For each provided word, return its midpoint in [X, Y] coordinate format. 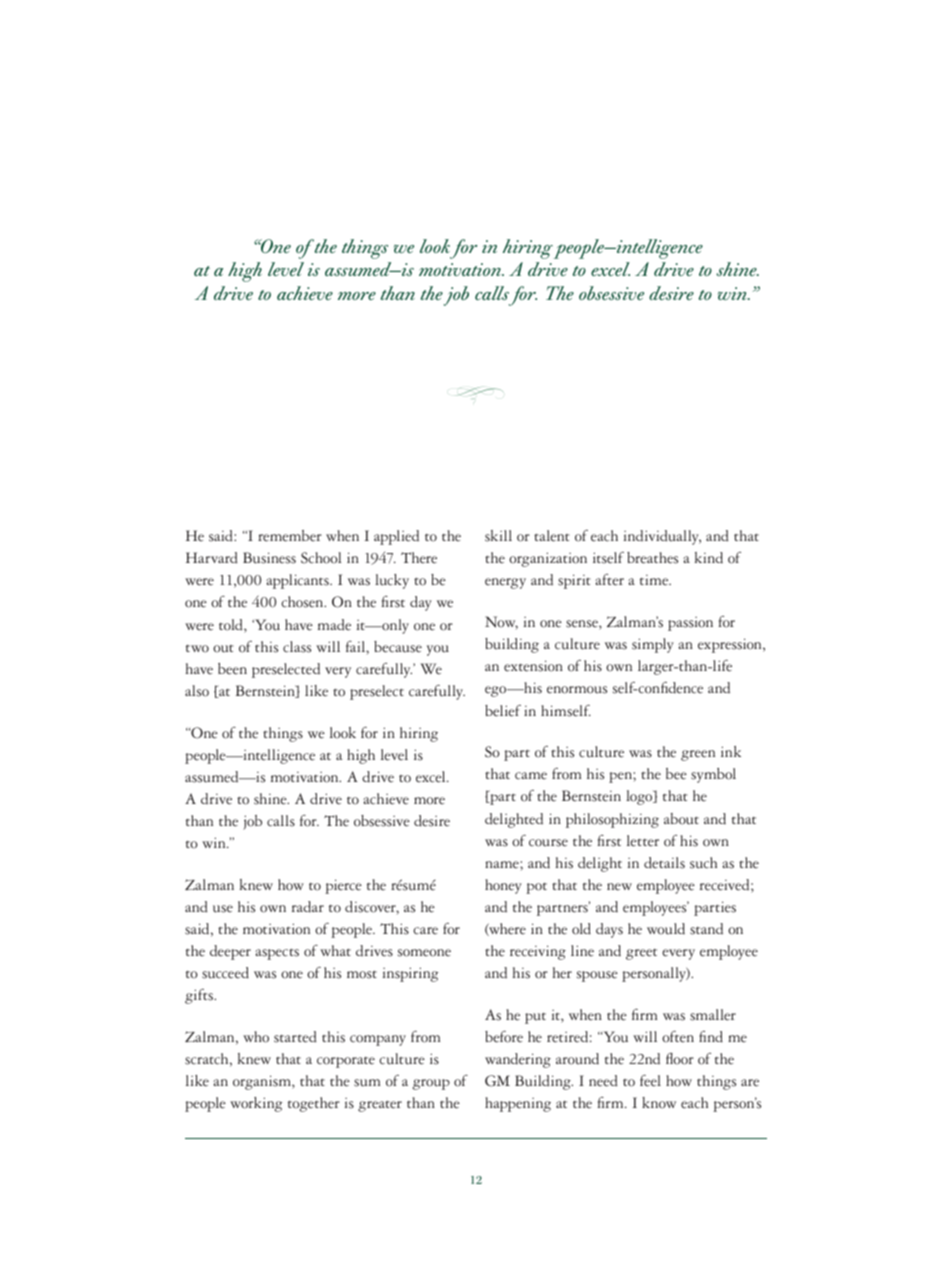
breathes [652, 558]
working [256, 1104]
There [419, 558]
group [431, 1084]
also [197, 691]
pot [536, 888]
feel [650, 1081]
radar [308, 907]
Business [269, 558]
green [698, 755]
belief [503, 711]
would [666, 929]
